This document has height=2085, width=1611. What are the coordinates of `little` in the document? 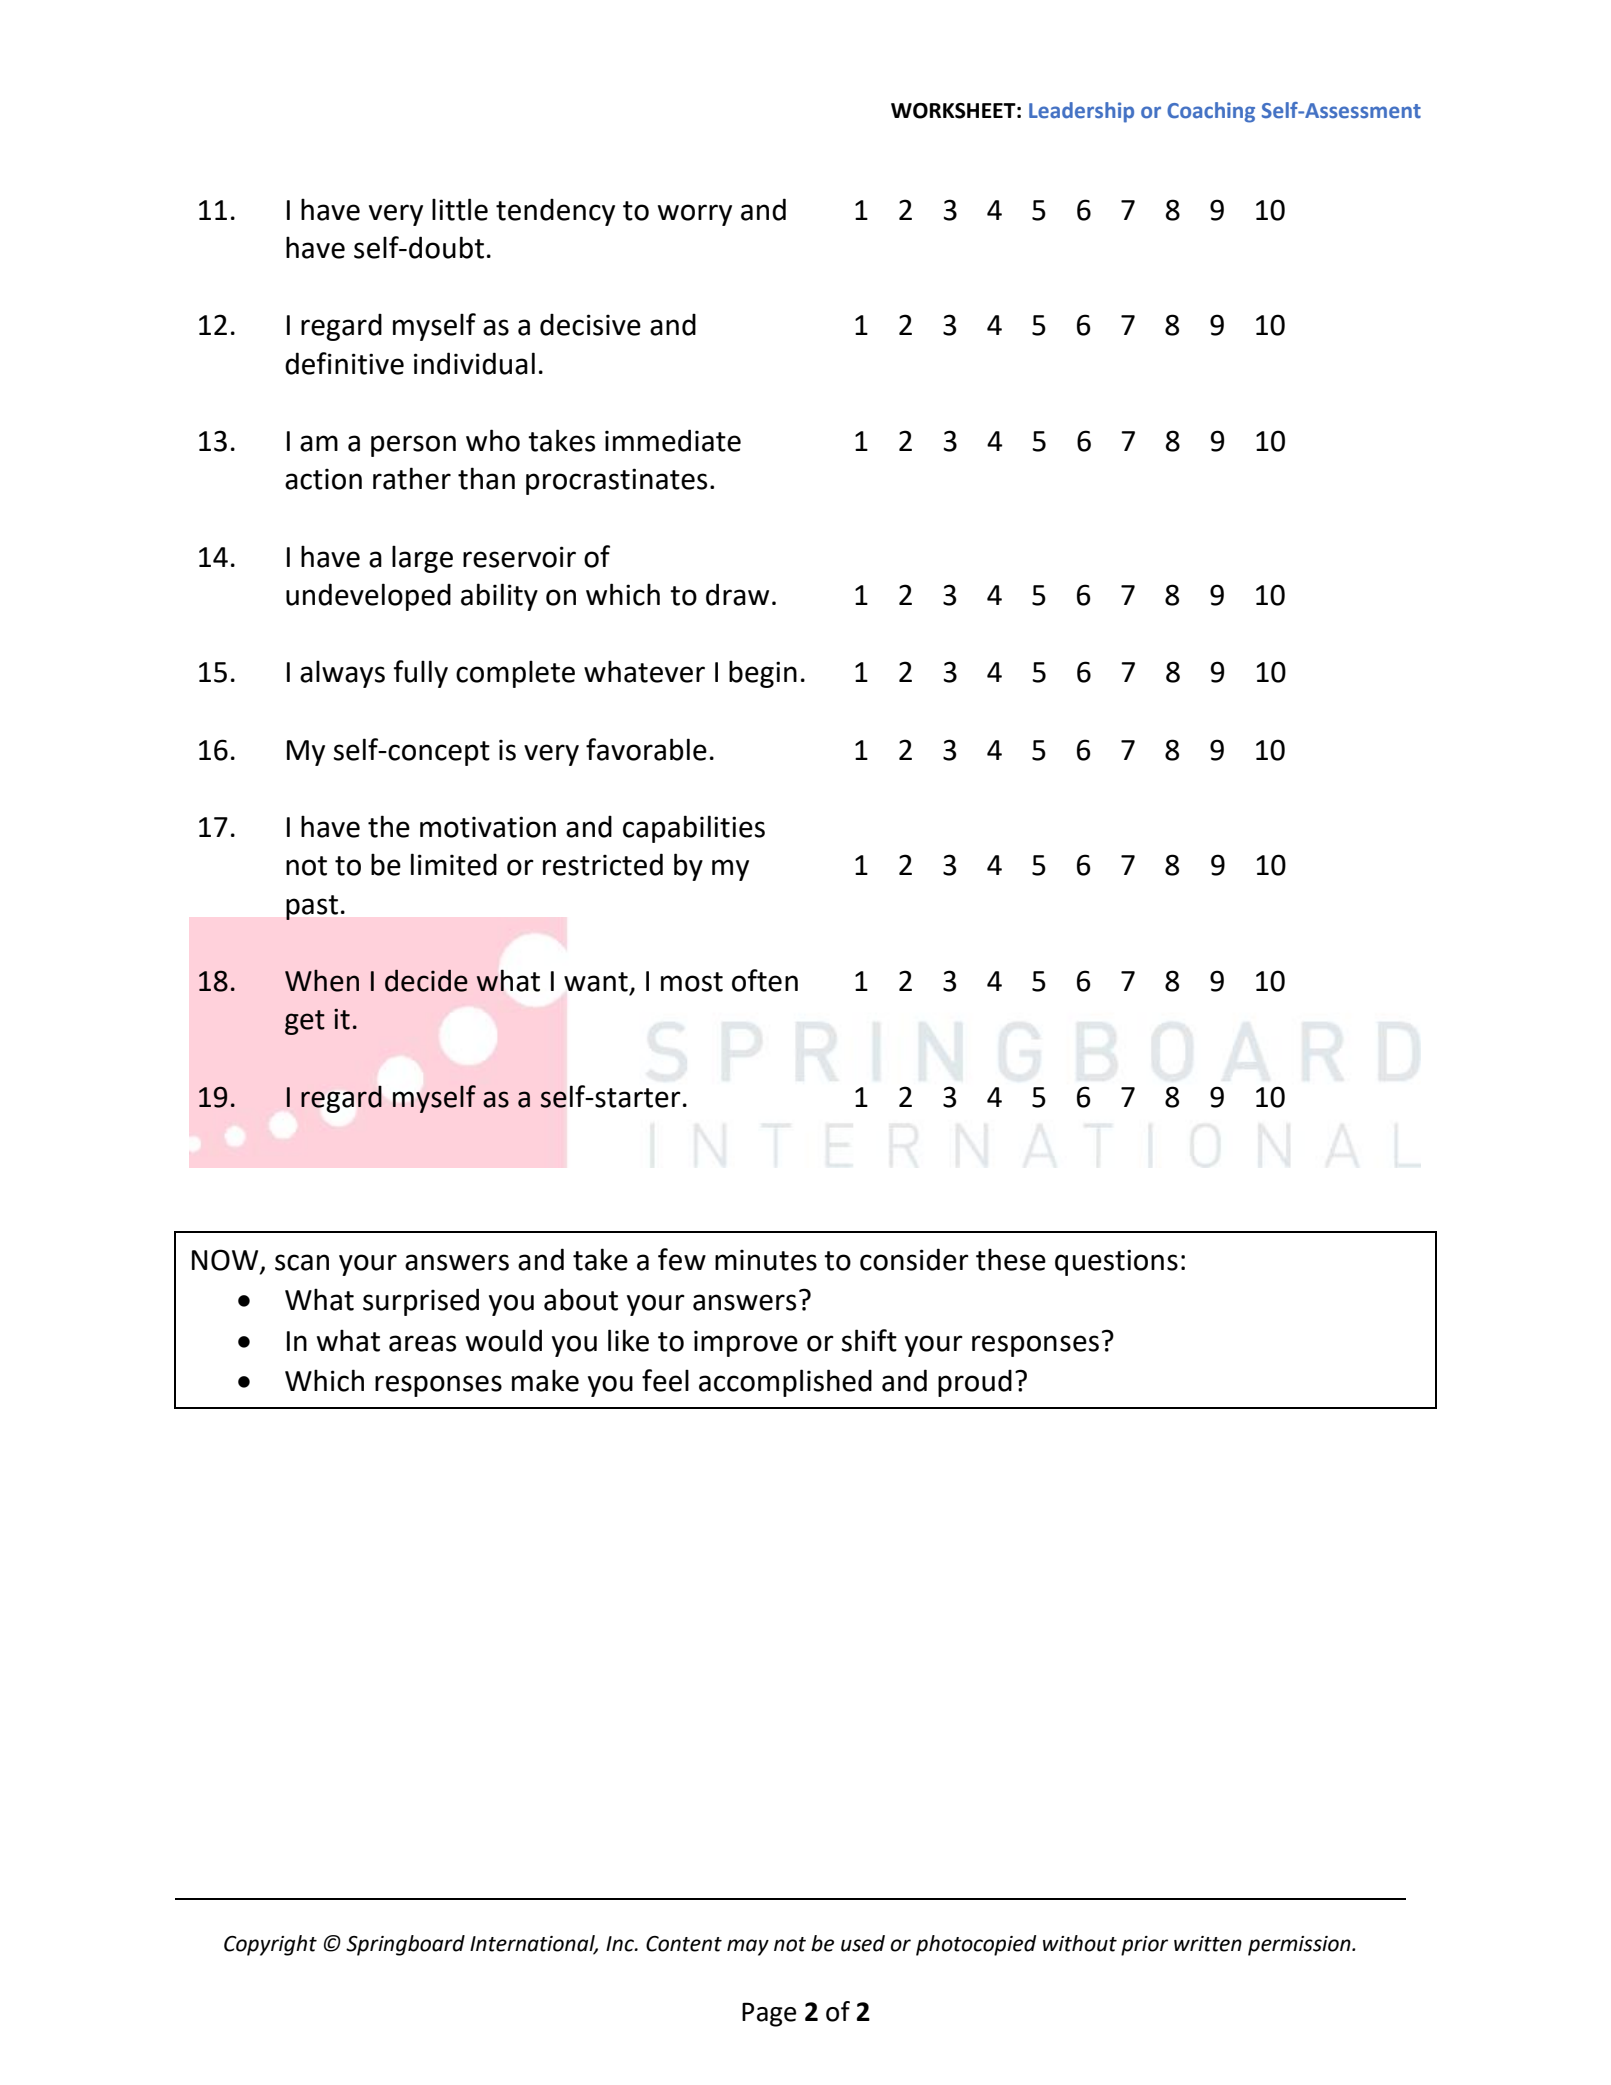 It's located at (460, 209).
